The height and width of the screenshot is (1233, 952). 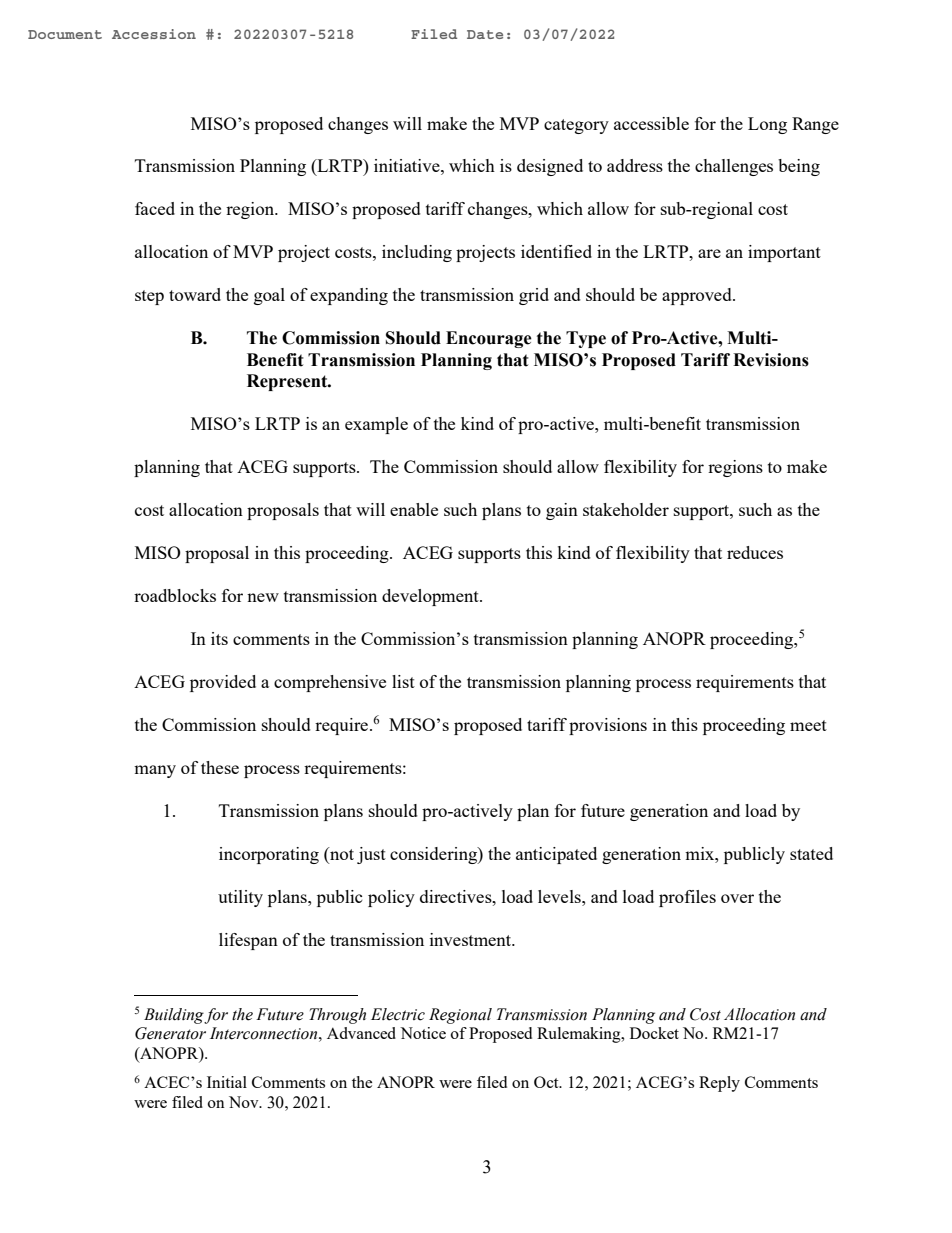 I want to click on step, so click(x=149, y=297).
